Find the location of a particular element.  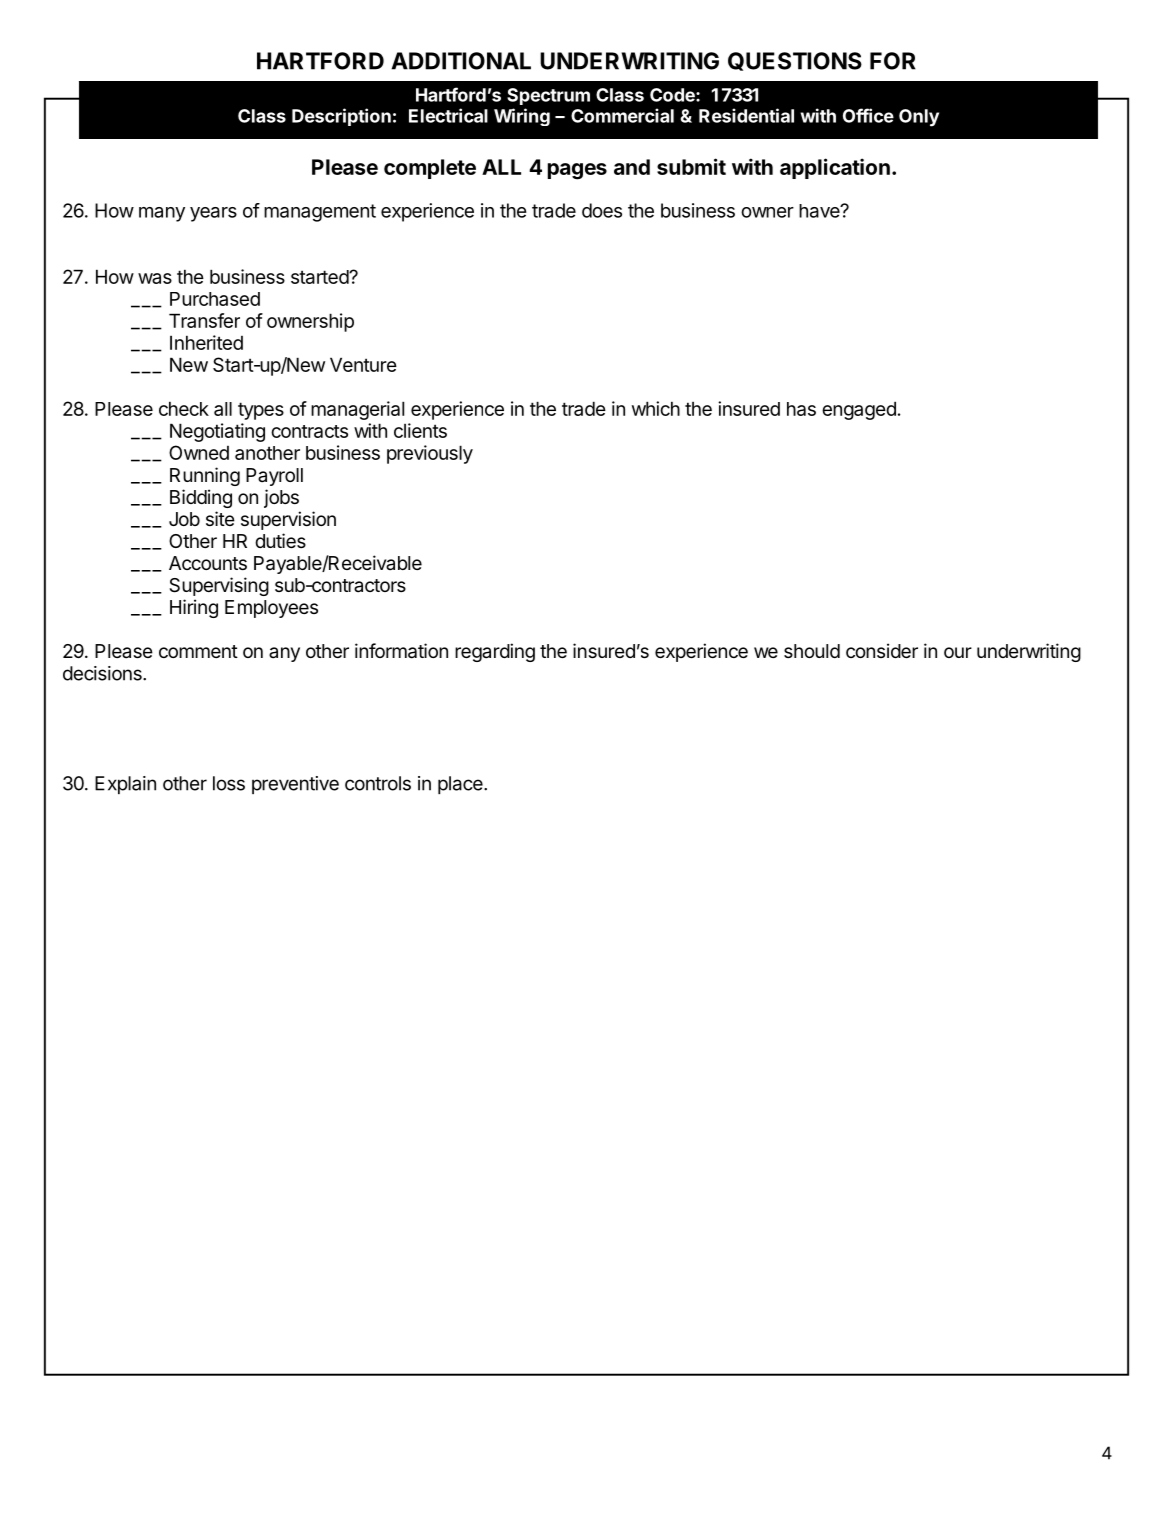

Office is located at coordinates (868, 115).
